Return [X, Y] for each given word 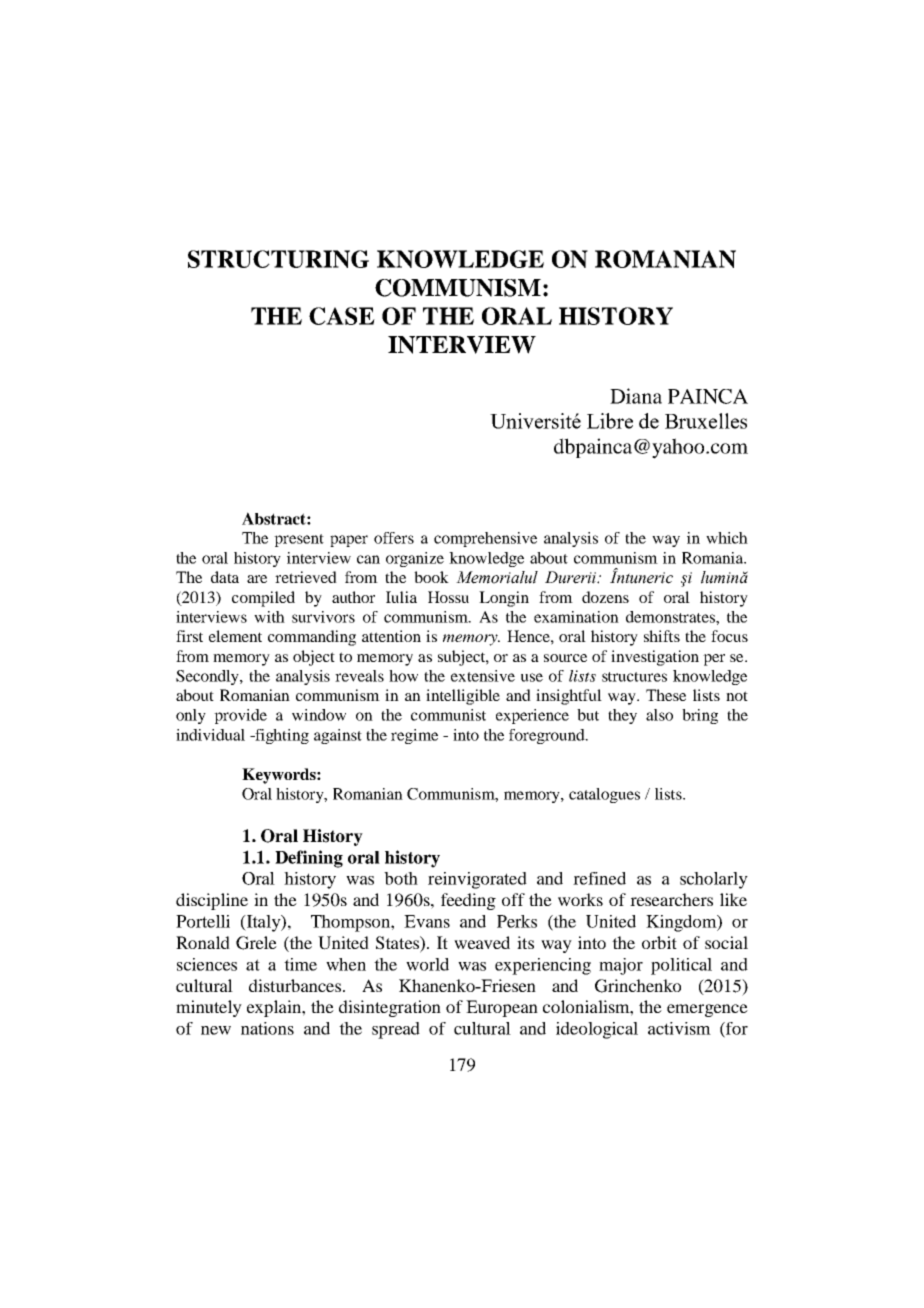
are [257, 579]
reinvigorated [477, 880]
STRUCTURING [278, 259]
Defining [309, 859]
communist [448, 715]
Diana [636, 396]
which [727, 538]
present [299, 540]
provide [240, 716]
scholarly [714, 880]
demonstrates [671, 617]
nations [267, 1028]
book [431, 577]
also [659, 715]
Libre [610, 421]
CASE [342, 316]
